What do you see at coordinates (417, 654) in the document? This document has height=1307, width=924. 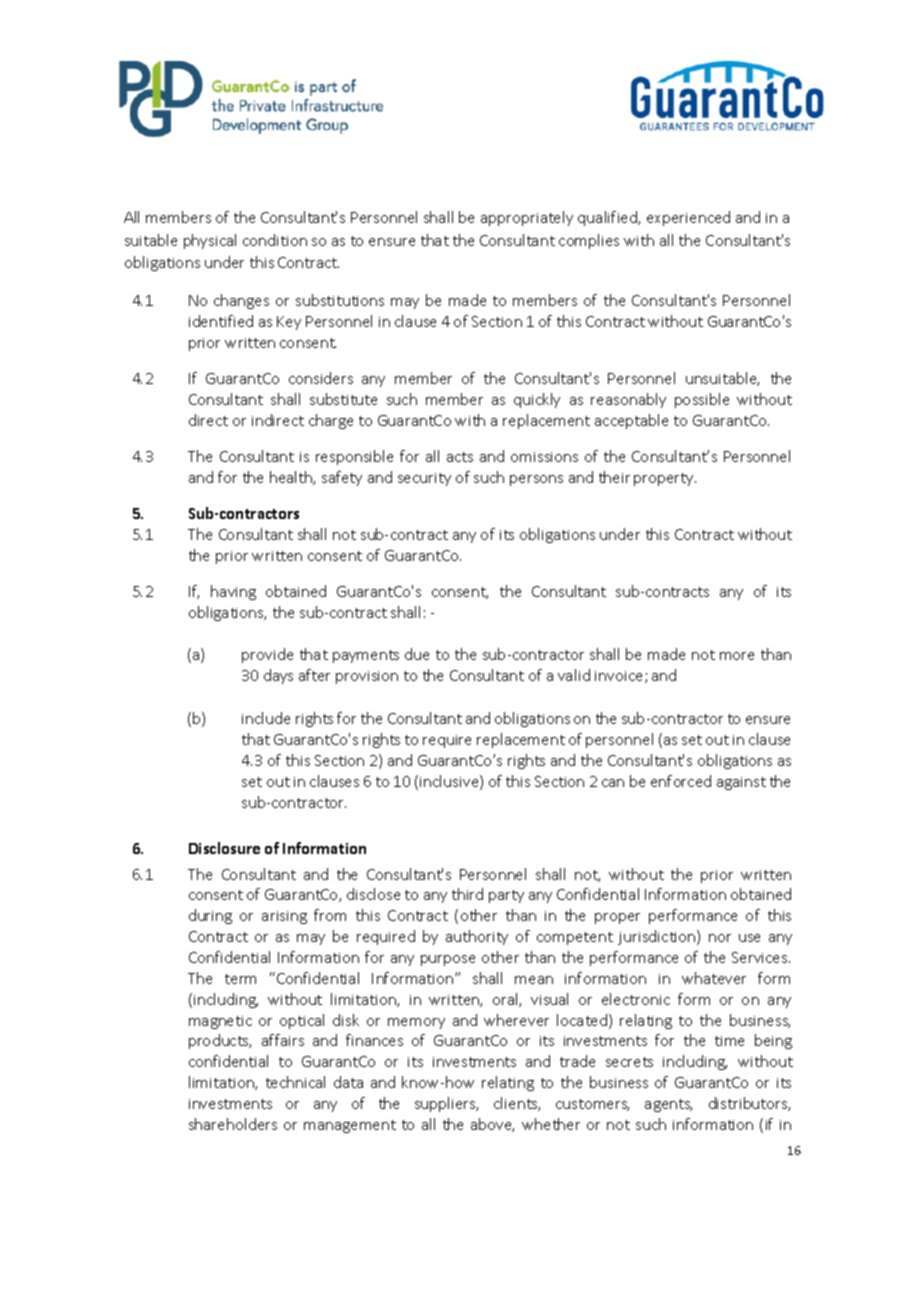 I see `due` at bounding box center [417, 654].
